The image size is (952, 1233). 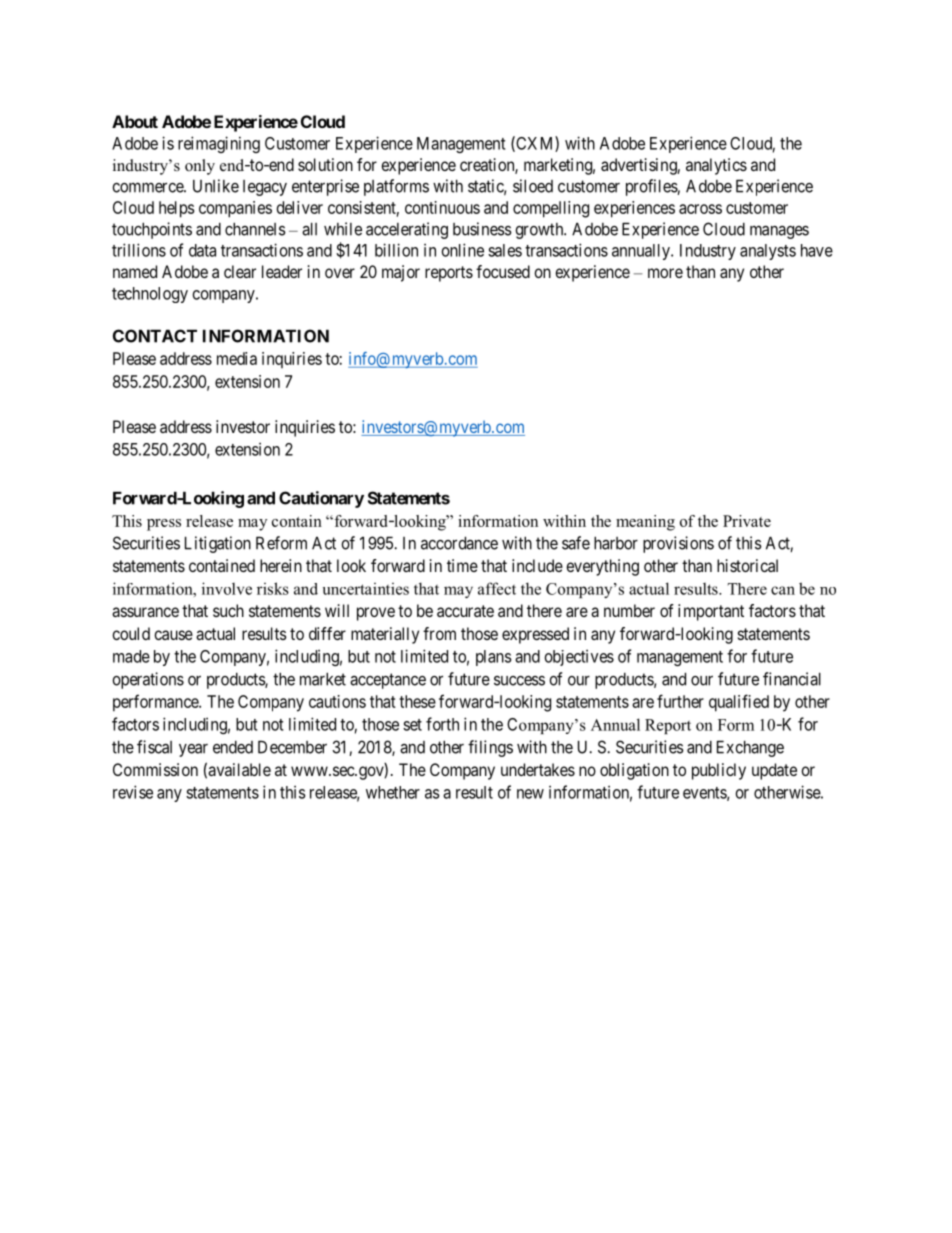 What do you see at coordinates (665, 273) in the page?
I see `more` at bounding box center [665, 273].
